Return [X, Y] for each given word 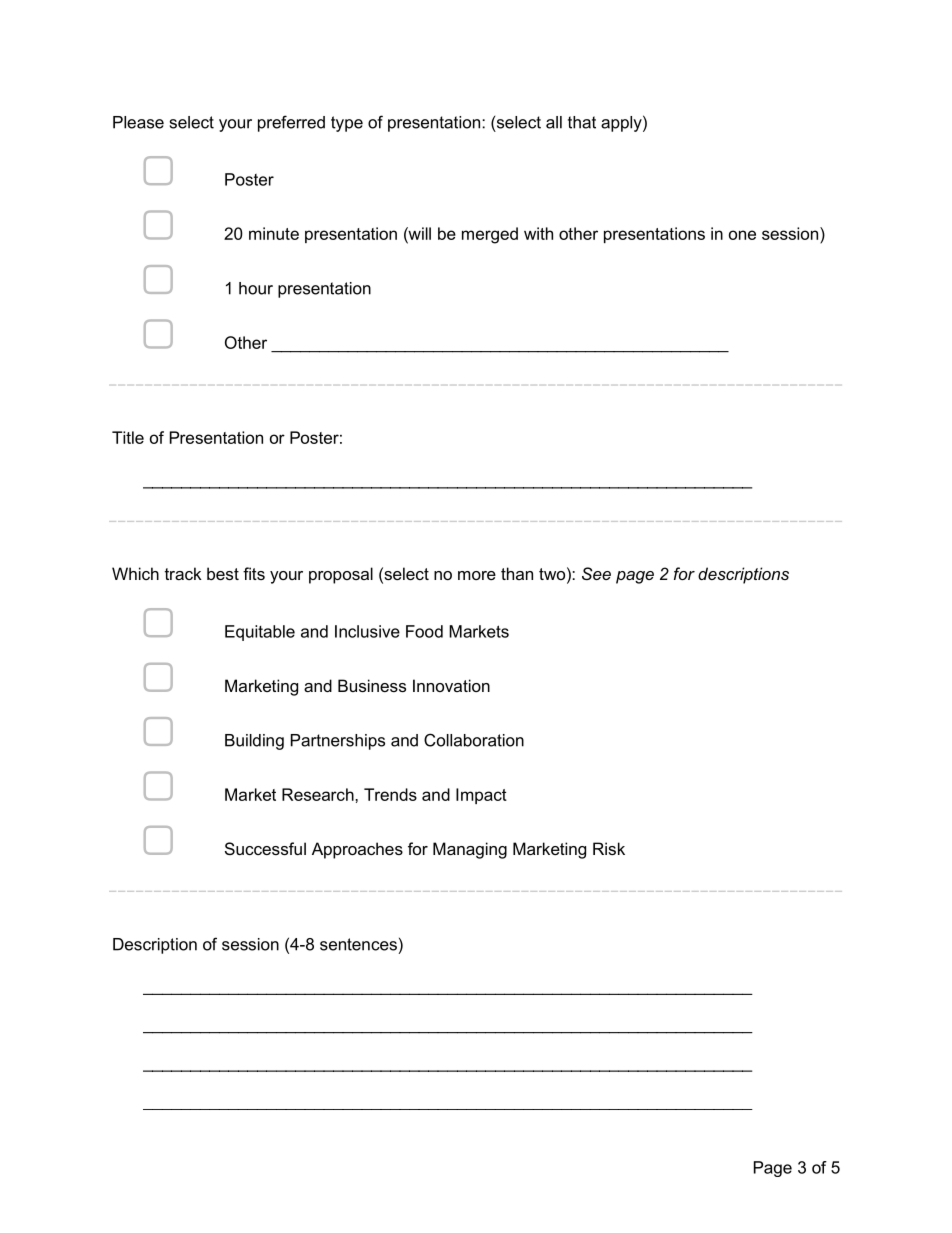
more [477, 575]
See [596, 573]
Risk [609, 848]
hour [256, 288]
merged [490, 235]
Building [254, 742]
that [582, 122]
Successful [265, 848]
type [347, 124]
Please [138, 122]
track [183, 573]
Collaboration [474, 740]
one [742, 235]
